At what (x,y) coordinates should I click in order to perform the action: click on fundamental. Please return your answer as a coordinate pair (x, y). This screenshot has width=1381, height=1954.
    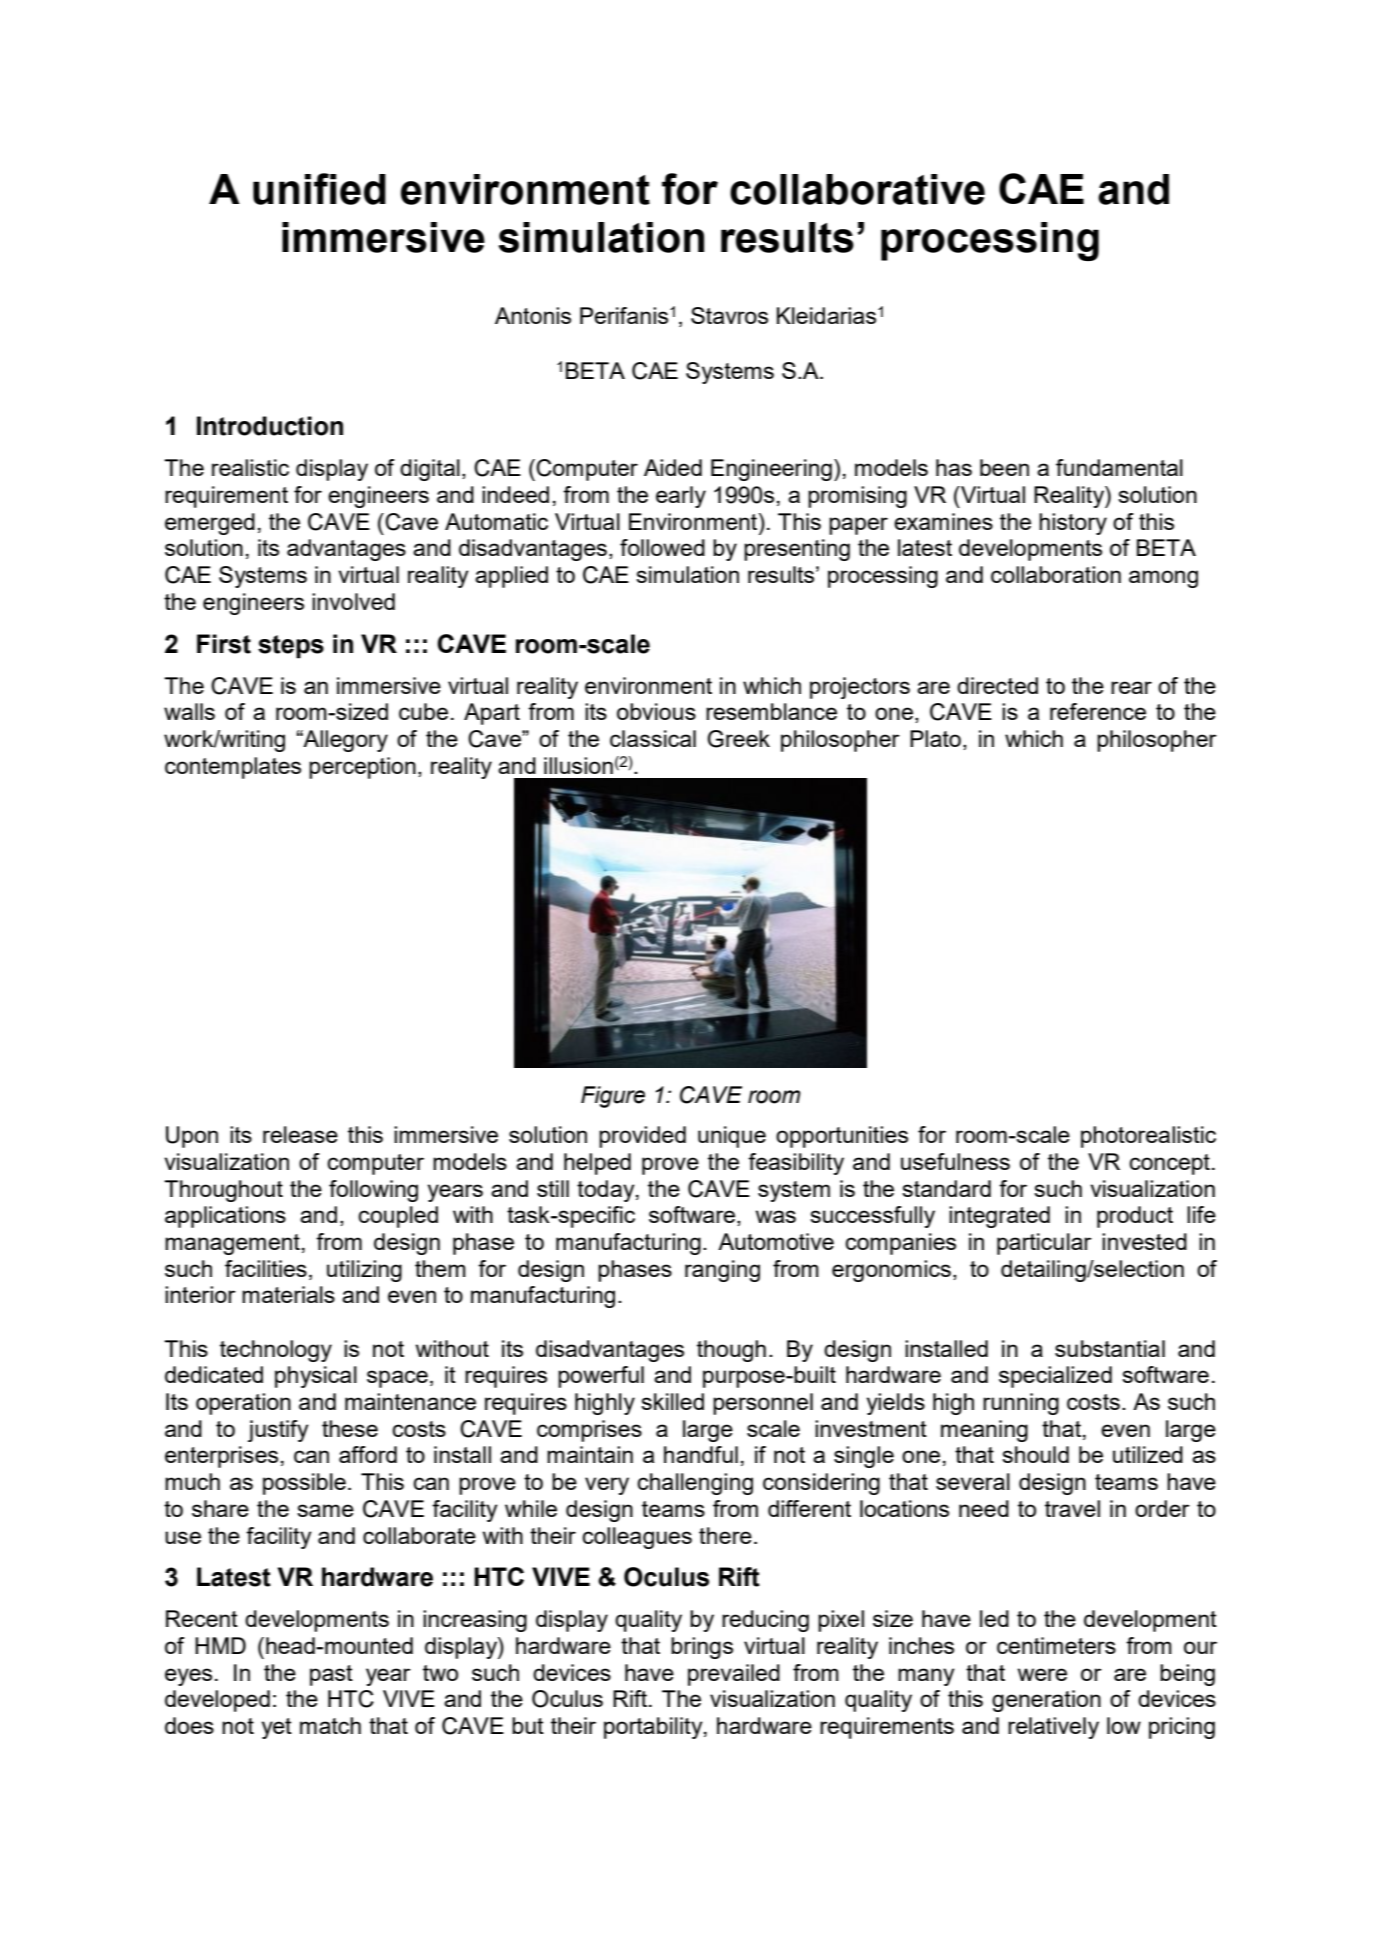
    Looking at the image, I should click on (1119, 467).
